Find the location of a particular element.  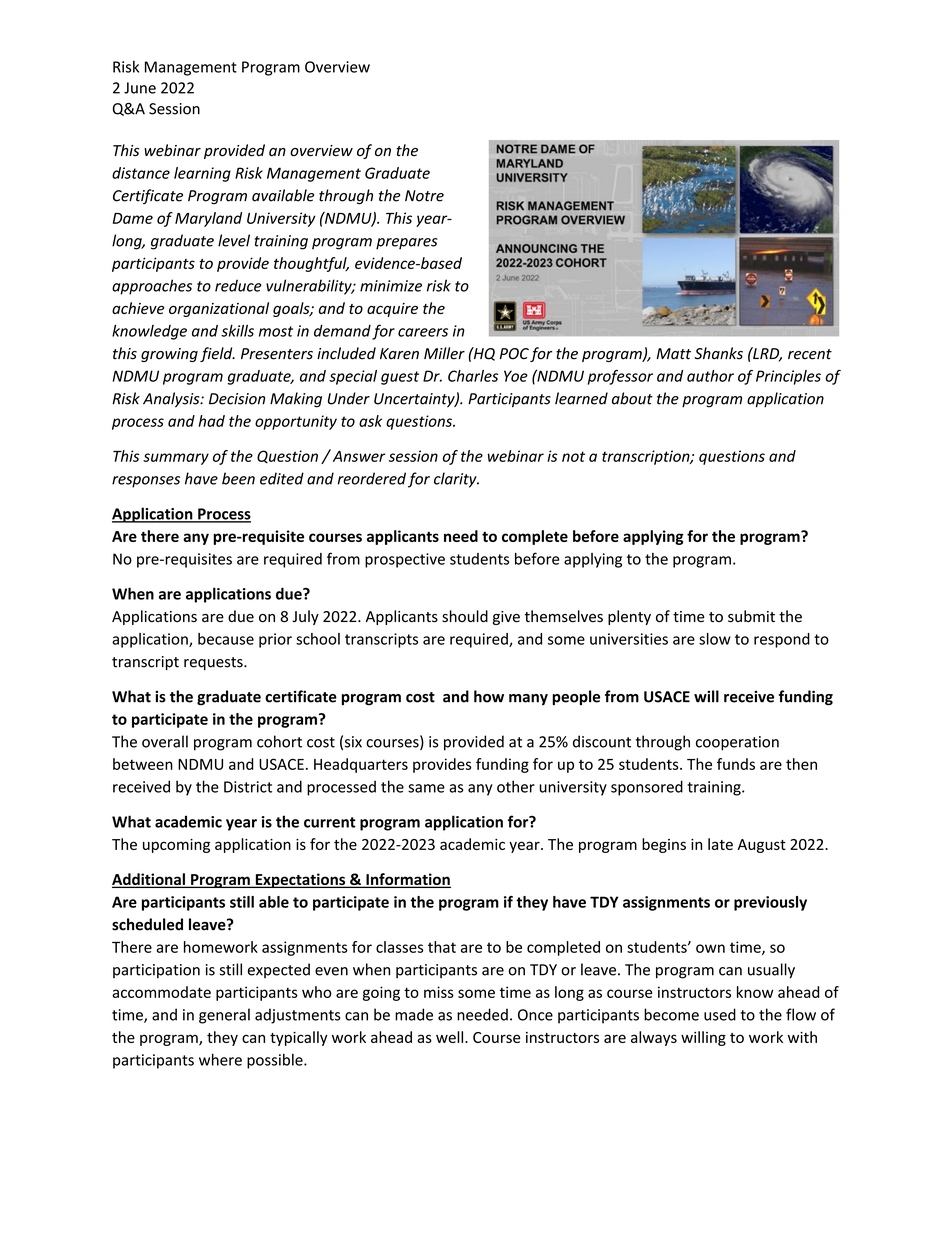

submit is located at coordinates (751, 616).
